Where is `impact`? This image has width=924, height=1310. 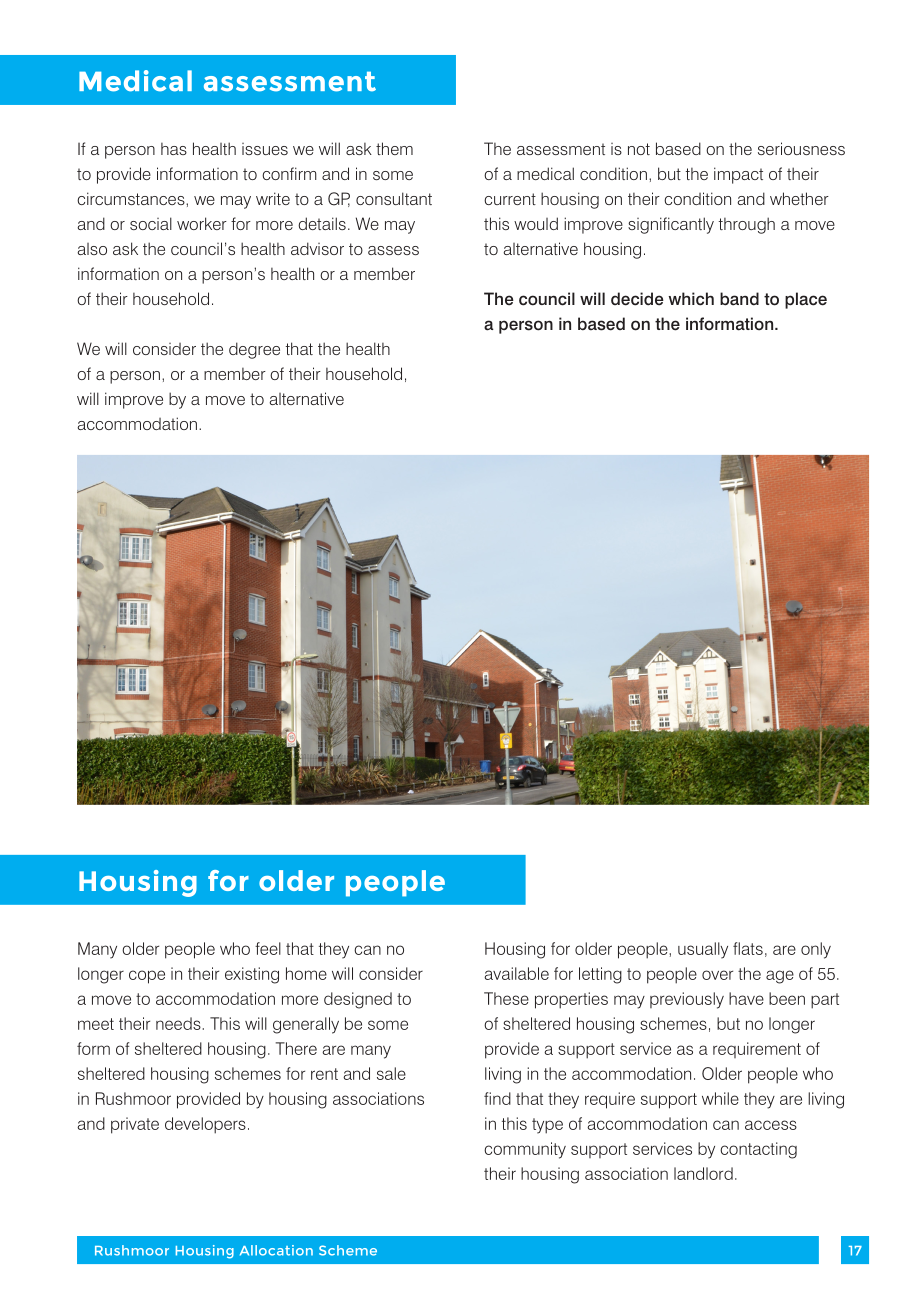
impact is located at coordinates (738, 175).
